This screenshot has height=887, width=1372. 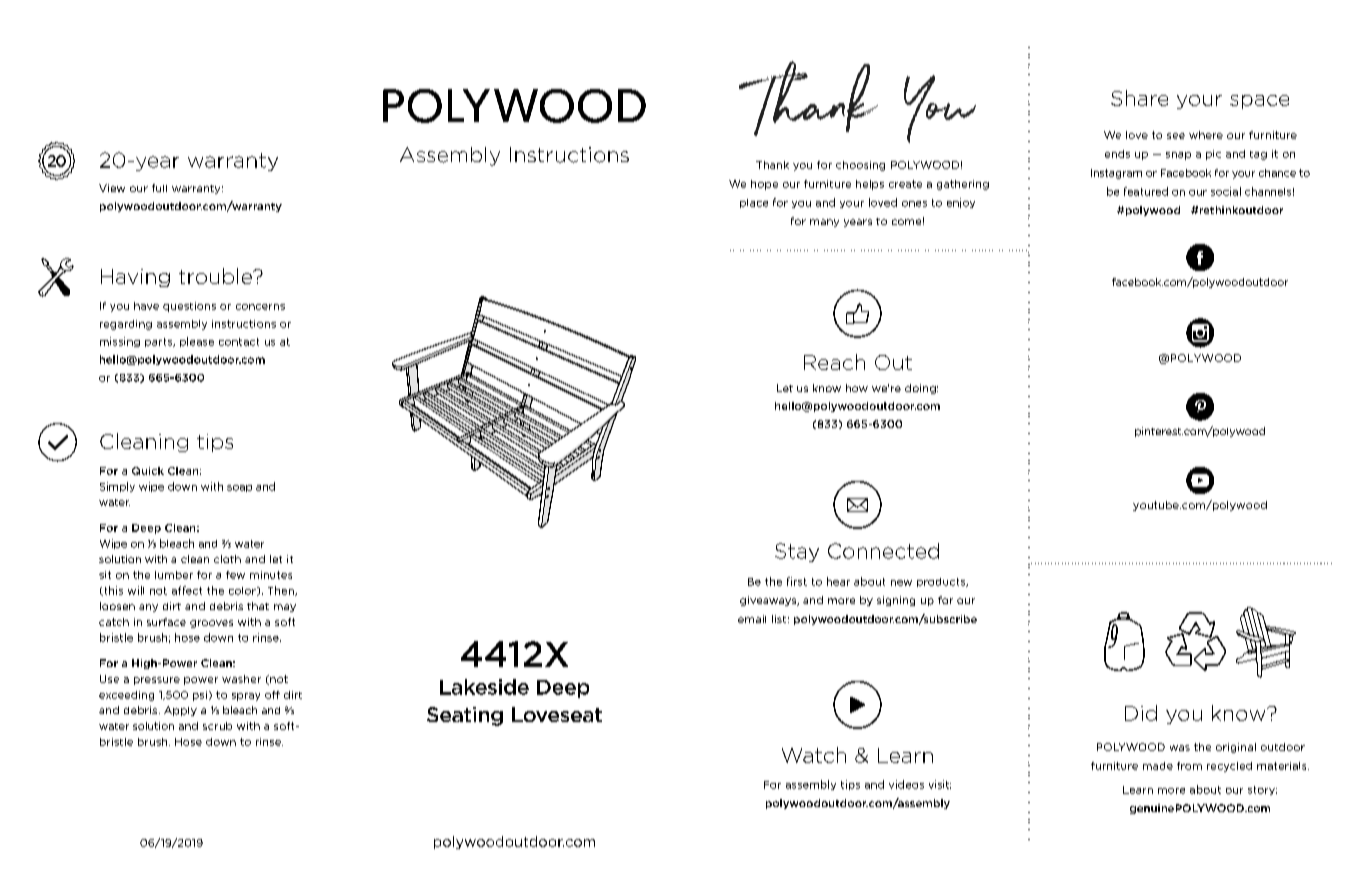 I want to click on scrub, so click(x=217, y=726).
